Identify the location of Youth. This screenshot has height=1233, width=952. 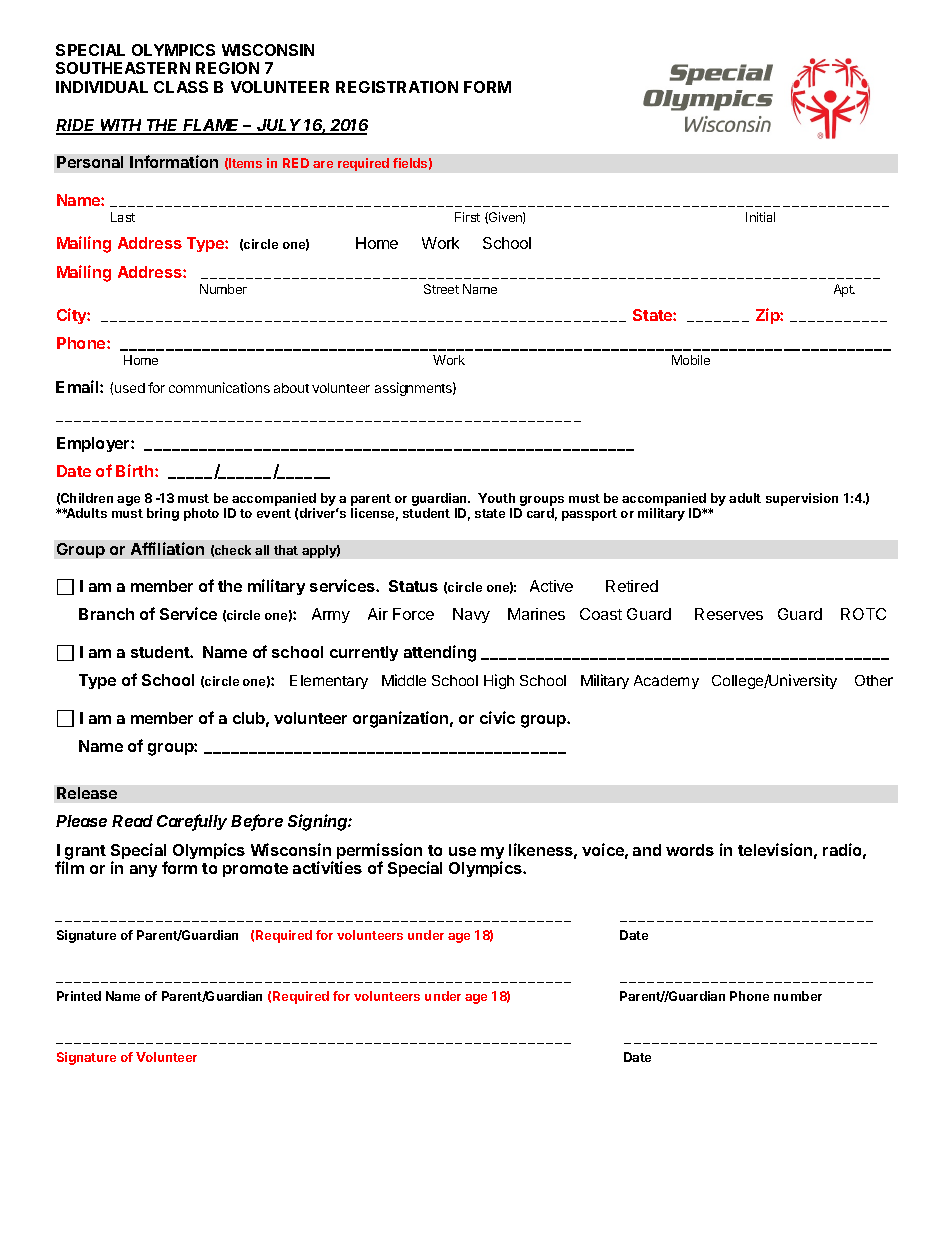
(496, 498).
